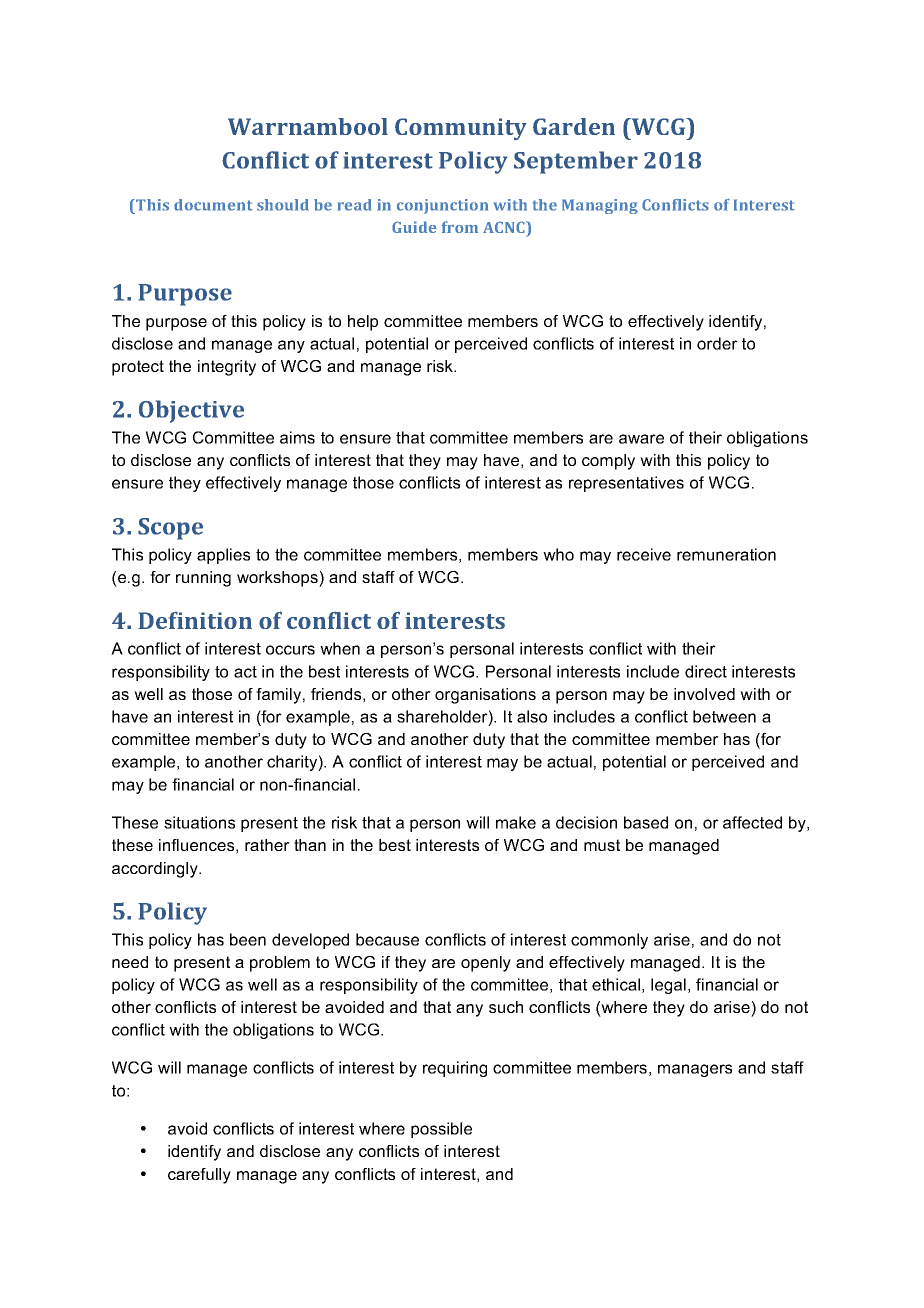 The image size is (924, 1308). What do you see at coordinates (717, 343) in the screenshot?
I see `order` at bounding box center [717, 343].
